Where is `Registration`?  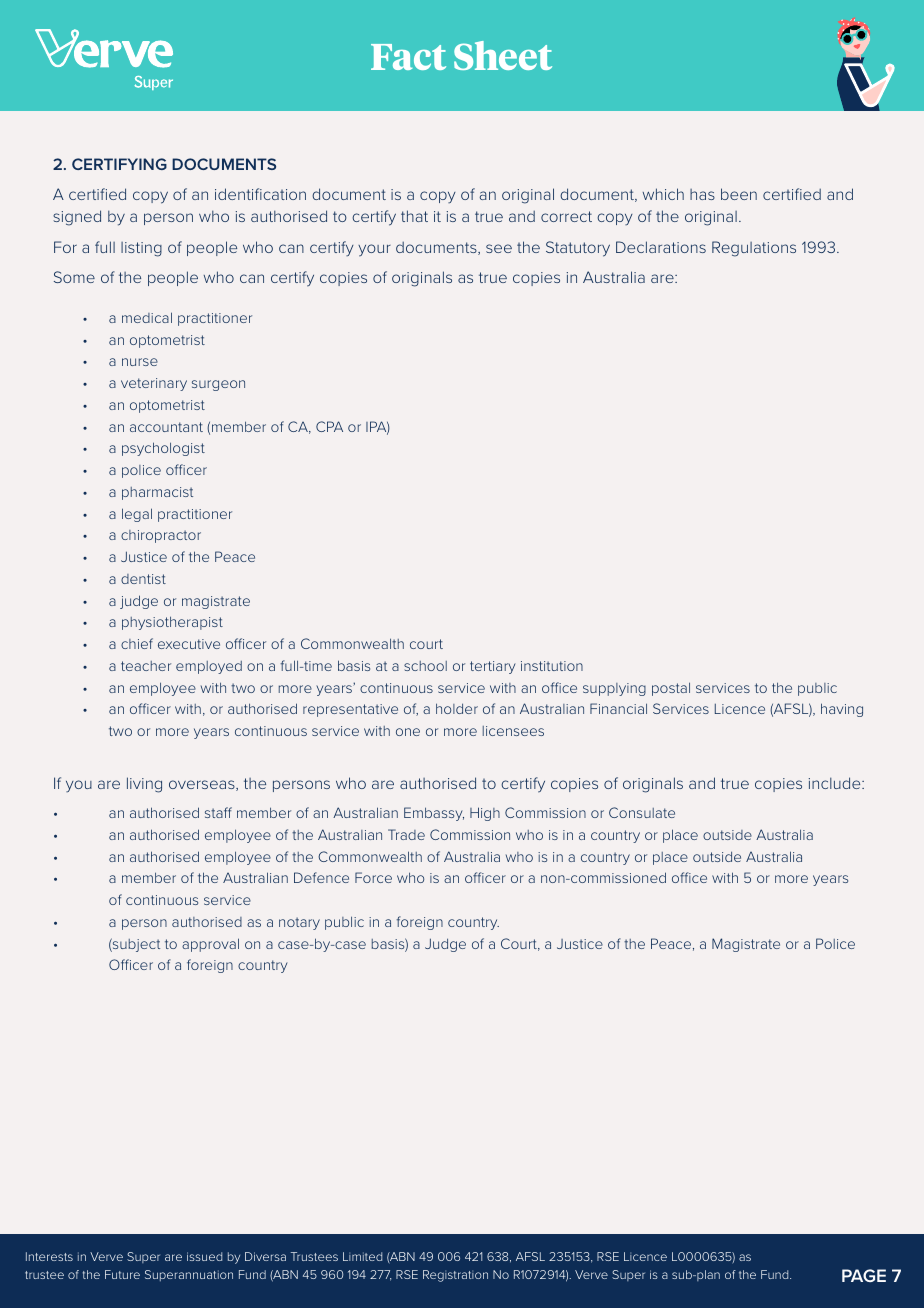 Registration is located at coordinates (455, 1276).
